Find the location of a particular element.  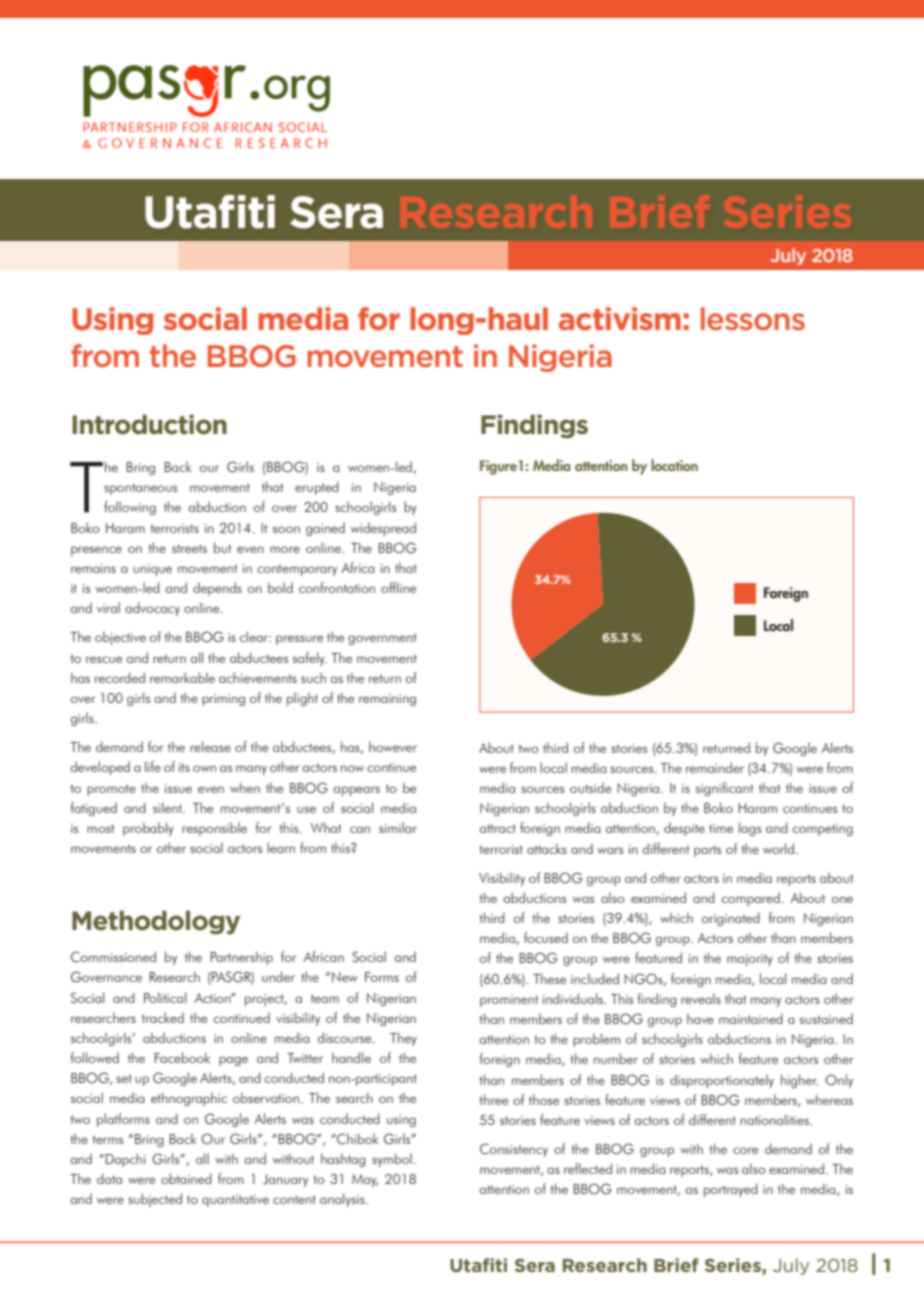

offline is located at coordinates (398, 587).
